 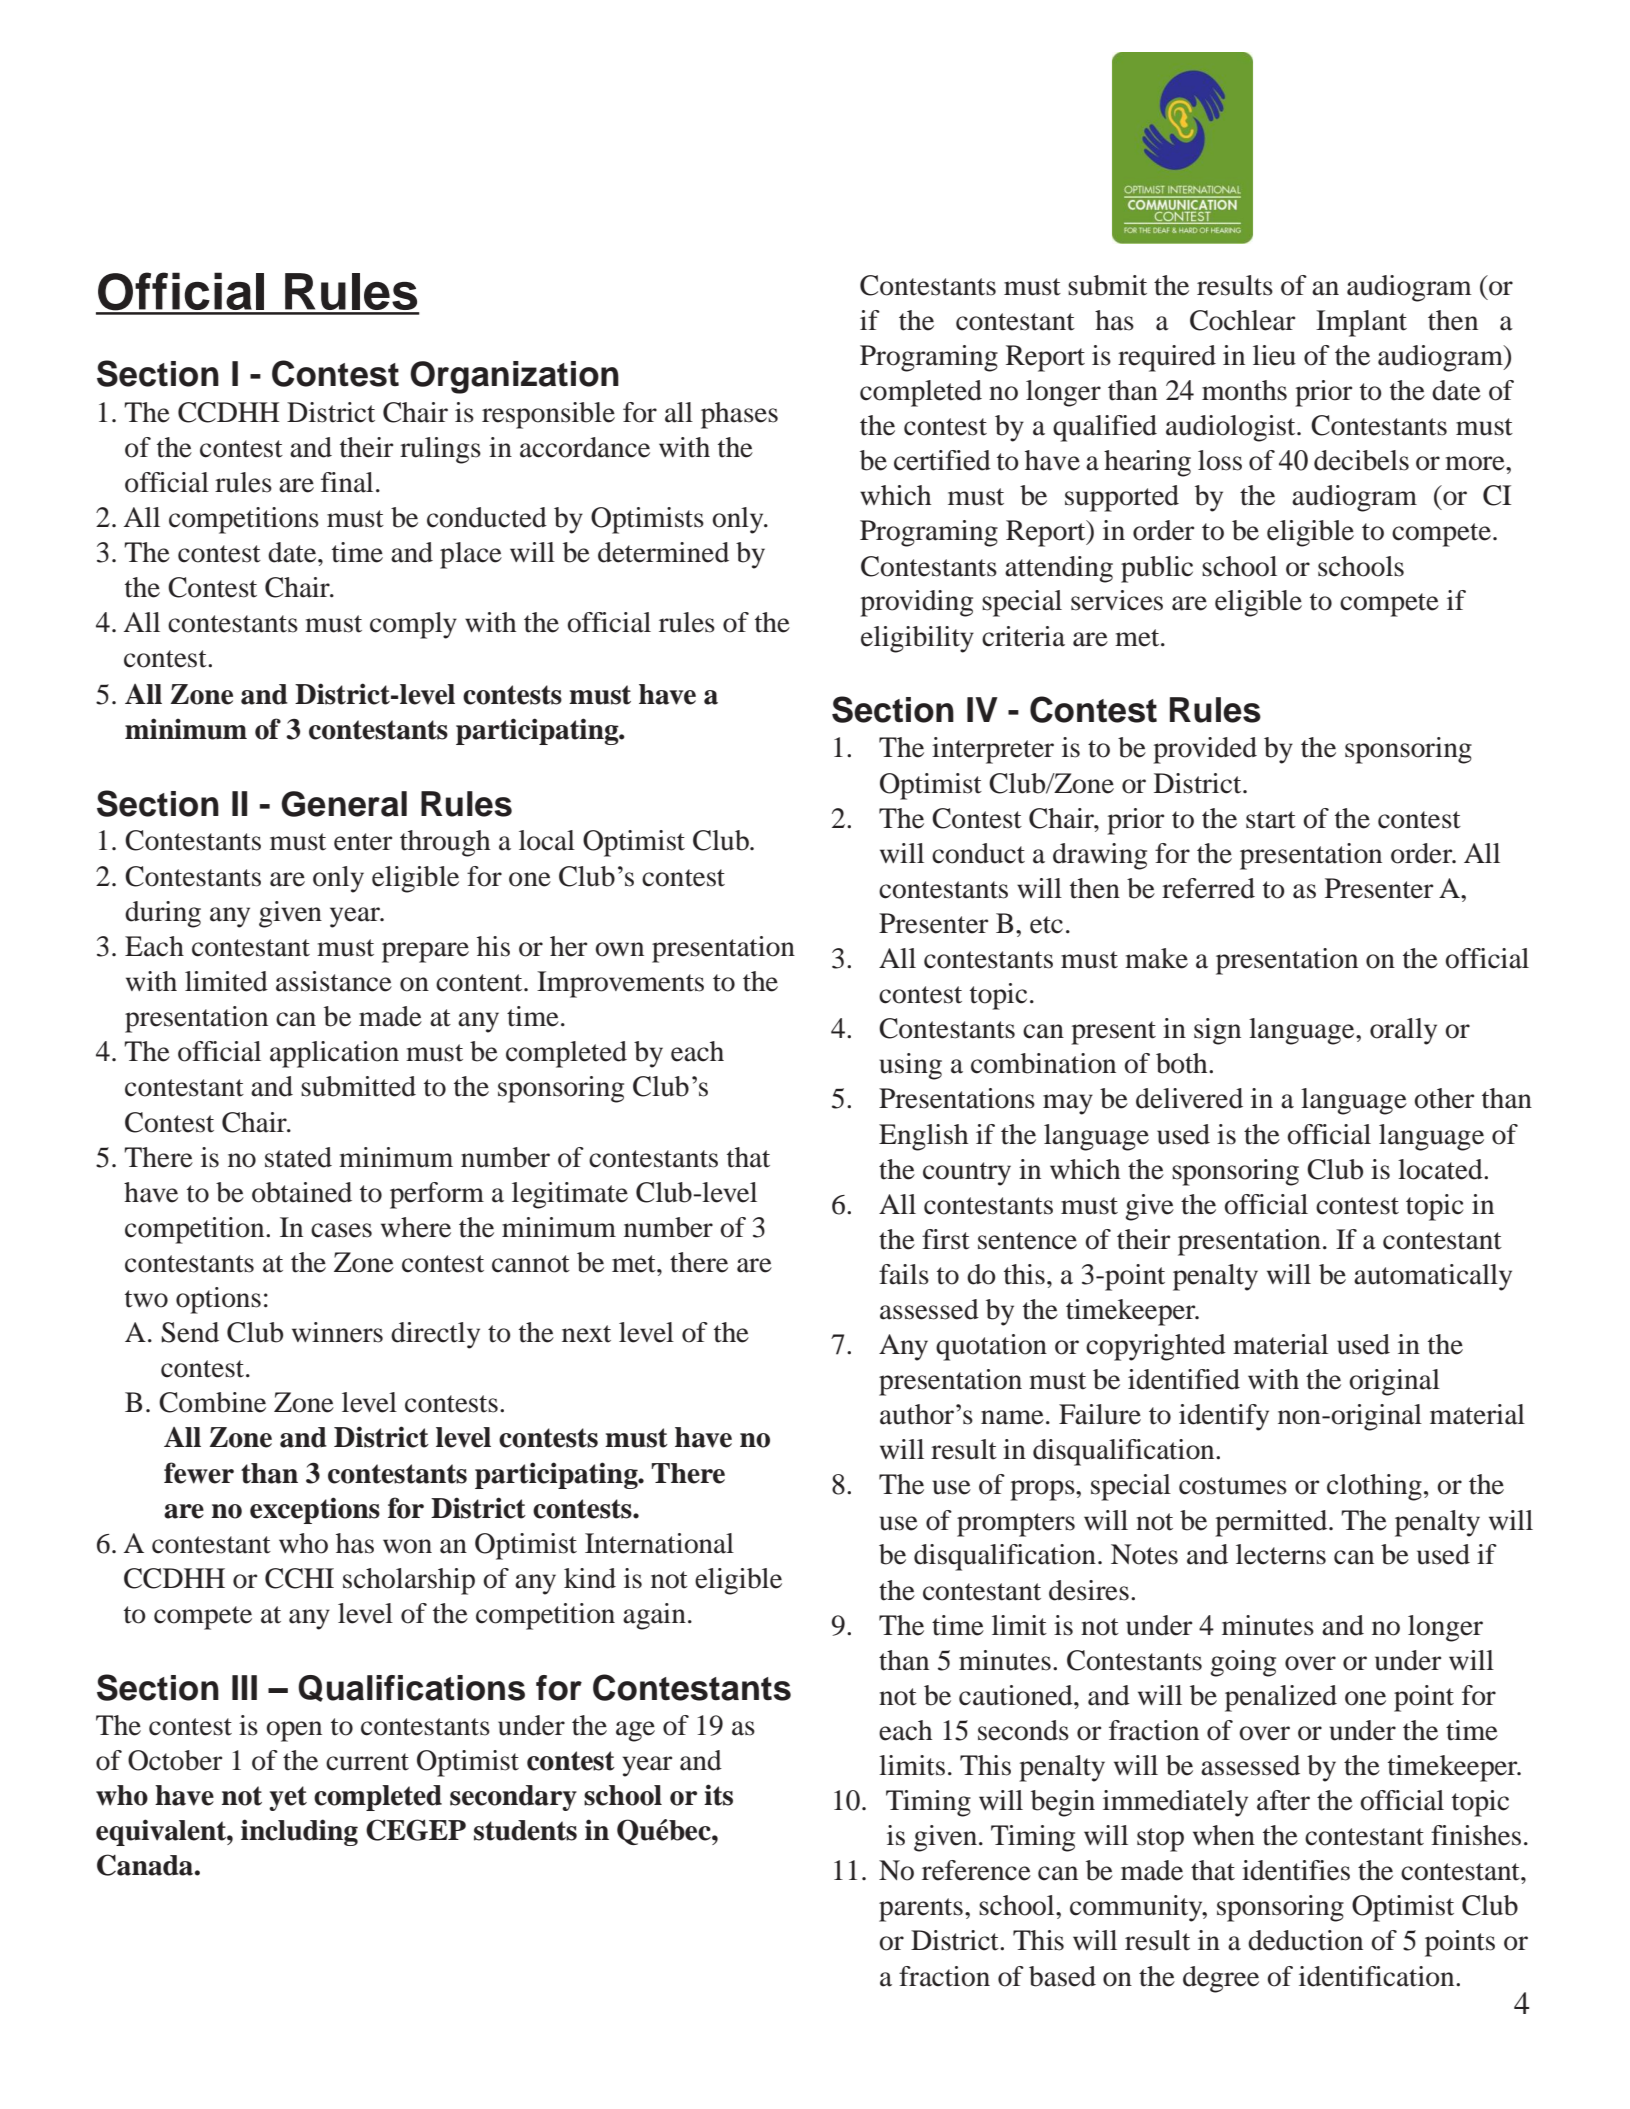 What do you see at coordinates (921, 1910) in the screenshot?
I see `parents` at bounding box center [921, 1910].
